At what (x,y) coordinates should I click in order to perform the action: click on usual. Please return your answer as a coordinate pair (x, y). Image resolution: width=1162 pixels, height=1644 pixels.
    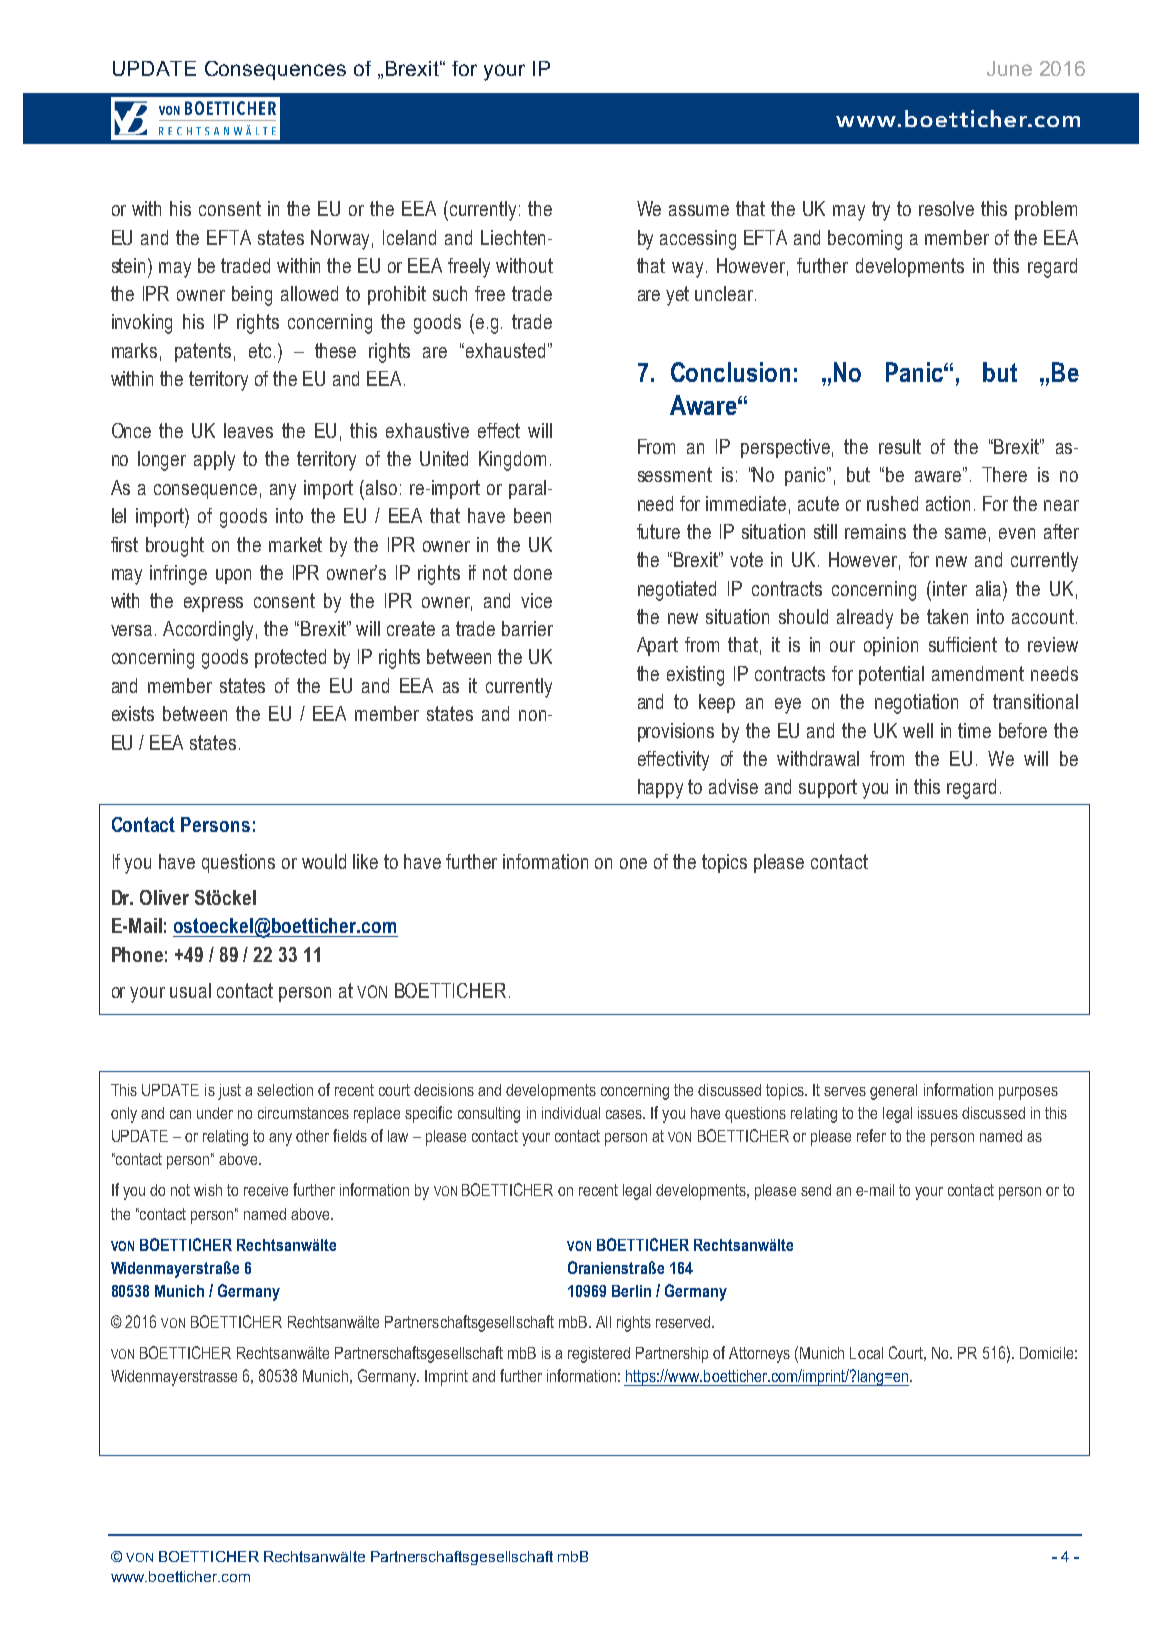
    Looking at the image, I should click on (190, 990).
